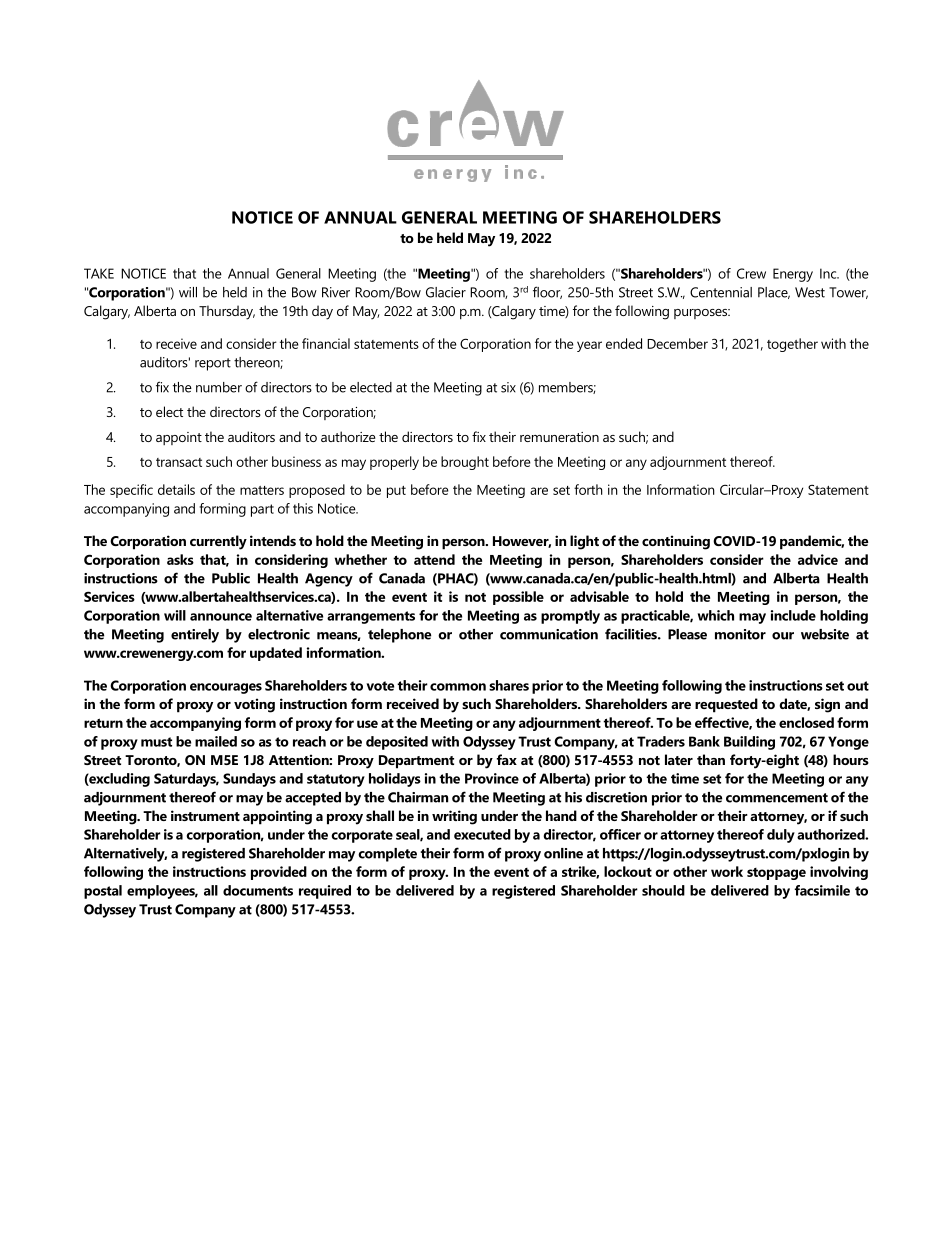 The image size is (952, 1233). I want to click on documents, so click(258, 890).
